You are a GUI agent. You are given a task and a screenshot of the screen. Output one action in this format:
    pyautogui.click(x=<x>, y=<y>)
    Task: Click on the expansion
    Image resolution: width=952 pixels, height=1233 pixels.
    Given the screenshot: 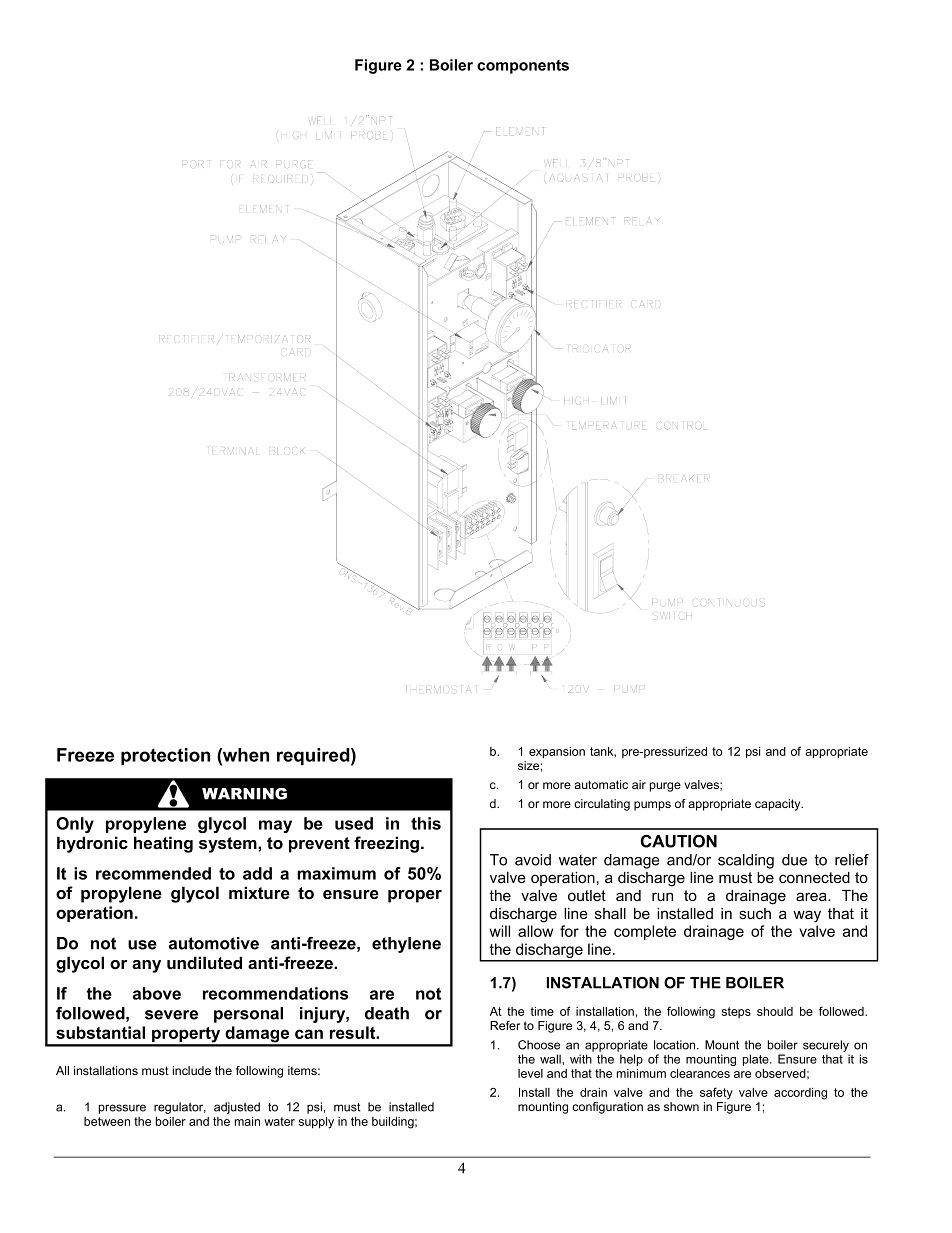 What is the action you would take?
    pyautogui.click(x=557, y=753)
